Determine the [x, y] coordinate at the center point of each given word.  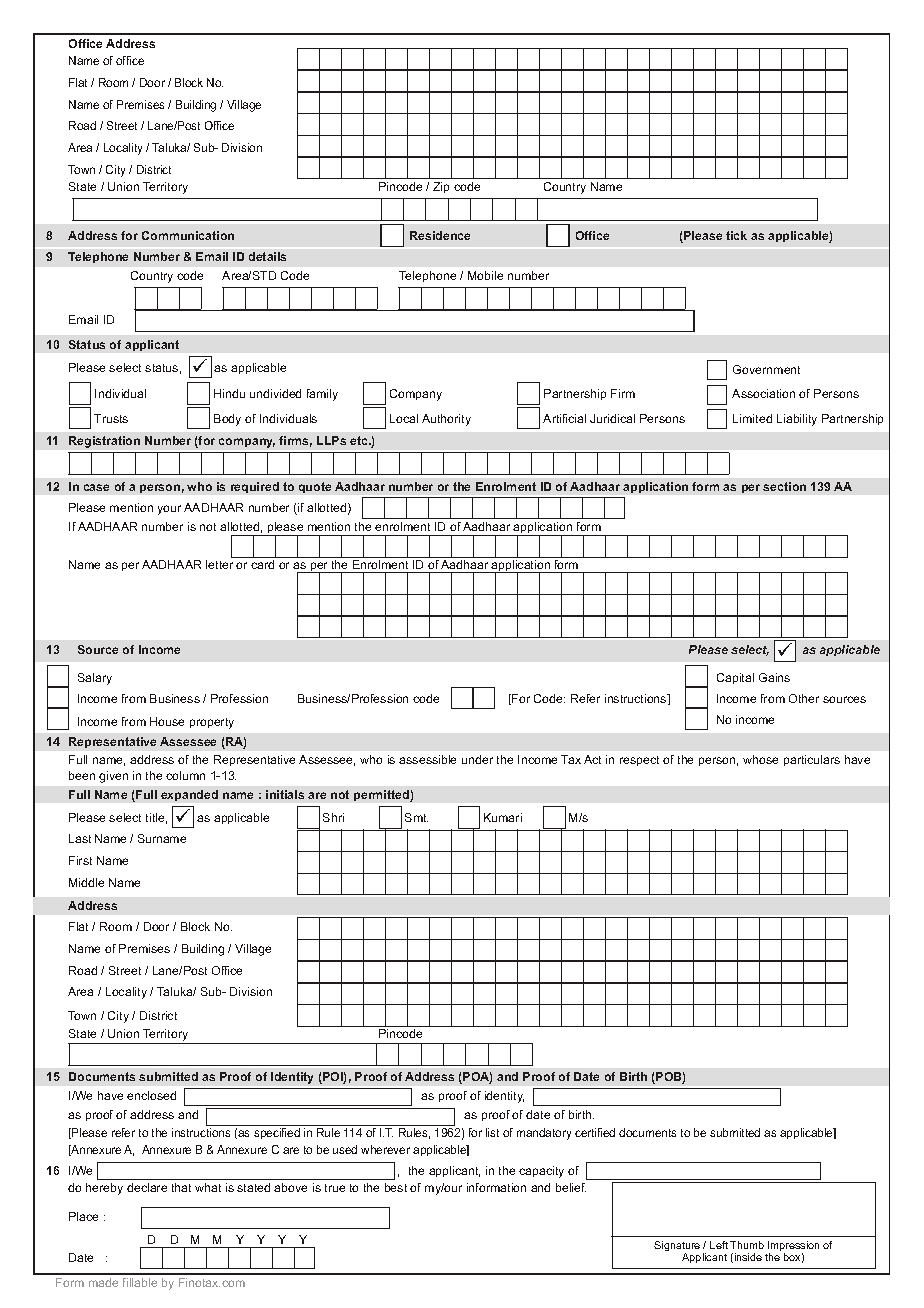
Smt [416, 817]
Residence [440, 235]
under [477, 759]
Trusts [111, 418]
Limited [752, 418]
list [492, 1132]
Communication [188, 235]
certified [595, 1132]
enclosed [151, 1095]
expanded [189, 795]
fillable [140, 1282]
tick [736, 235]
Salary [95, 679]
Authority [446, 420]
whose [760, 759]
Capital [735, 678]
